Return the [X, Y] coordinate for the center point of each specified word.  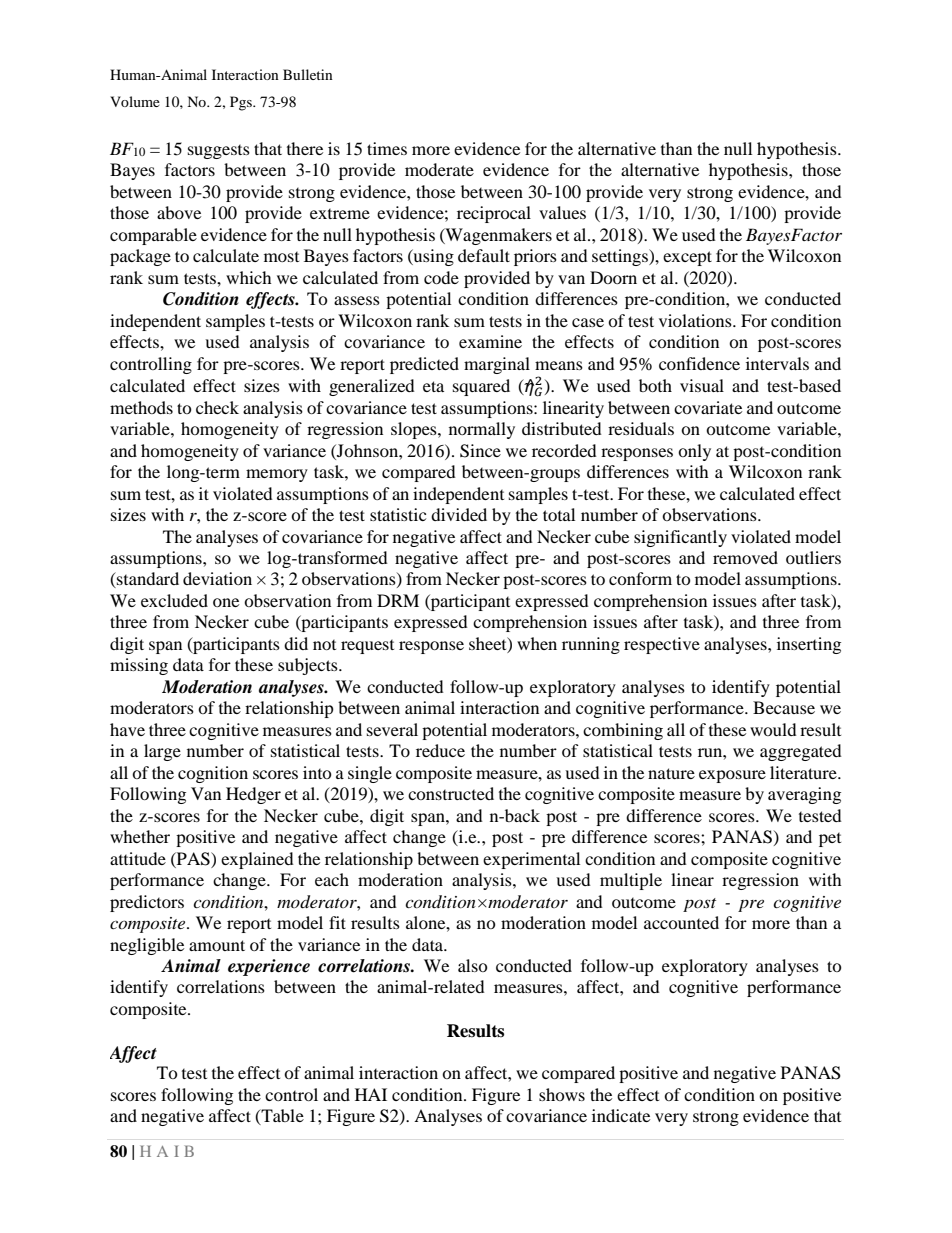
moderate [439, 169]
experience [269, 967]
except [687, 258]
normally [482, 430]
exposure [732, 776]
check [217, 407]
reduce [440, 750]
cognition [213, 774]
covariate [708, 407]
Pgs [242, 103]
